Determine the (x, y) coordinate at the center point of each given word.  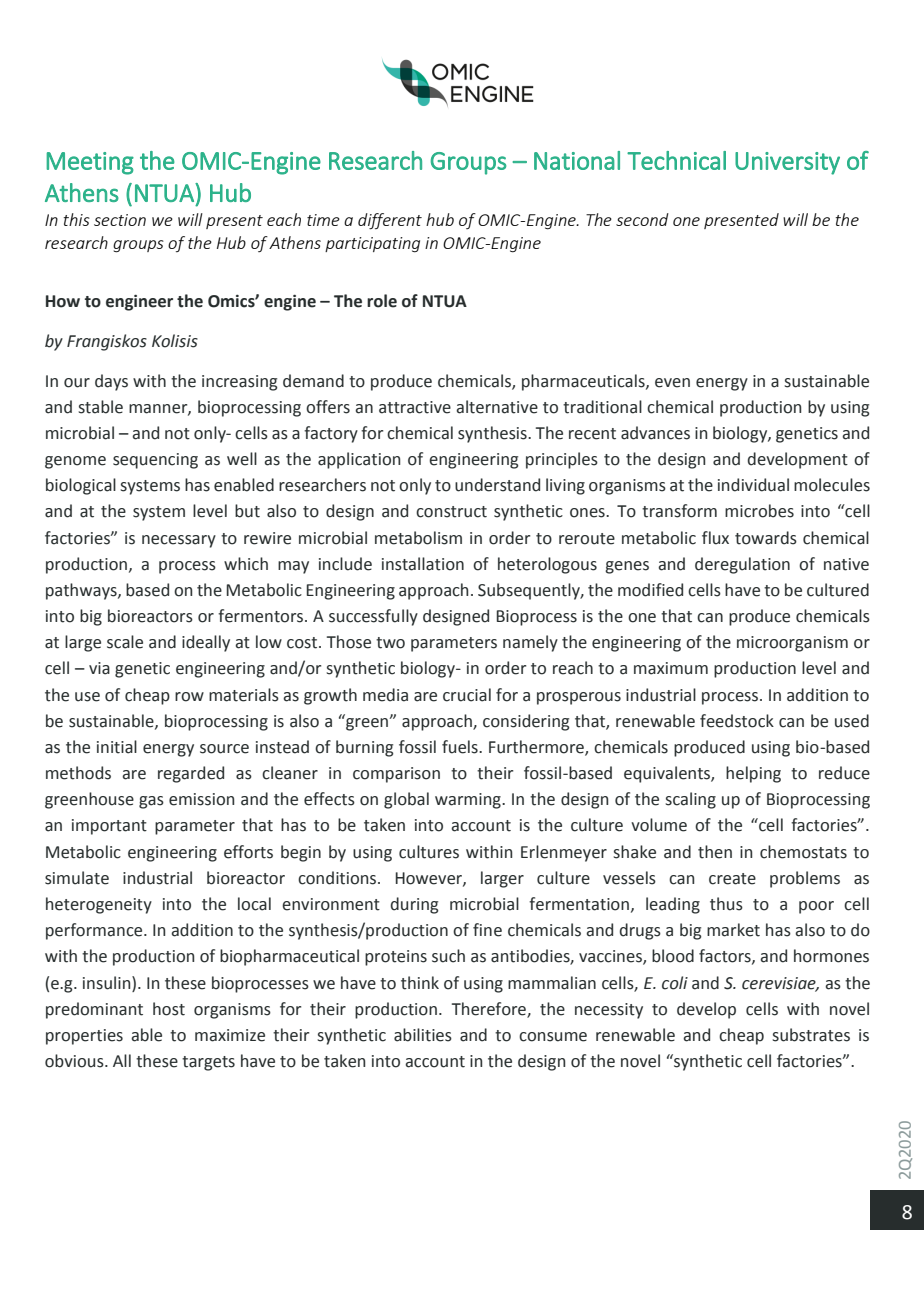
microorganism (792, 644)
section (120, 220)
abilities (423, 1035)
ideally (206, 643)
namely (530, 643)
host (169, 1009)
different (390, 221)
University (787, 163)
